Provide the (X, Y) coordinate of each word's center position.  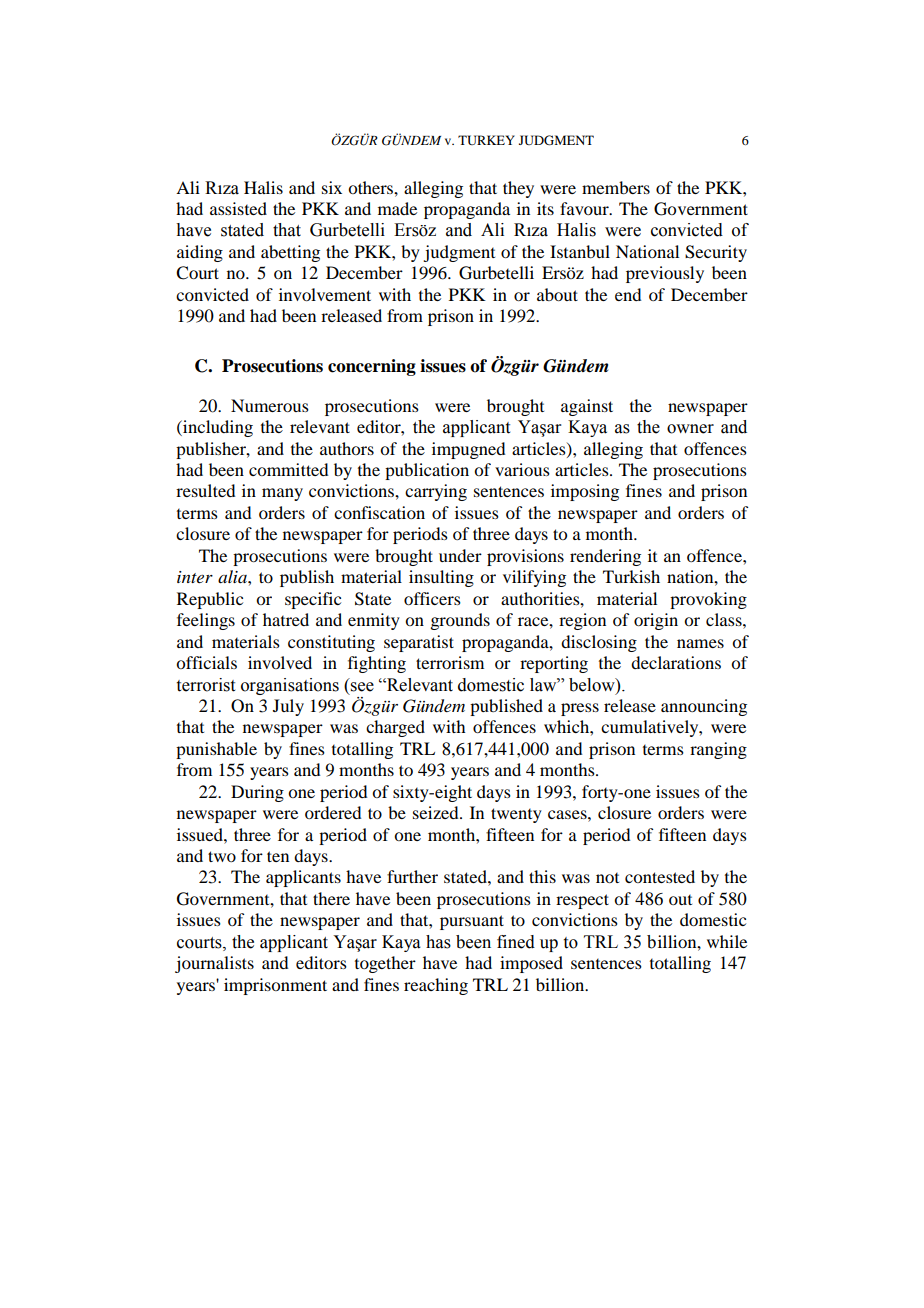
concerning (372, 367)
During (257, 793)
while (727, 941)
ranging (718, 750)
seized (437, 812)
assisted (238, 208)
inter (195, 577)
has (438, 942)
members (616, 187)
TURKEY (486, 140)
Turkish (631, 576)
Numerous (270, 405)
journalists (214, 964)
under (460, 555)
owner (690, 429)
